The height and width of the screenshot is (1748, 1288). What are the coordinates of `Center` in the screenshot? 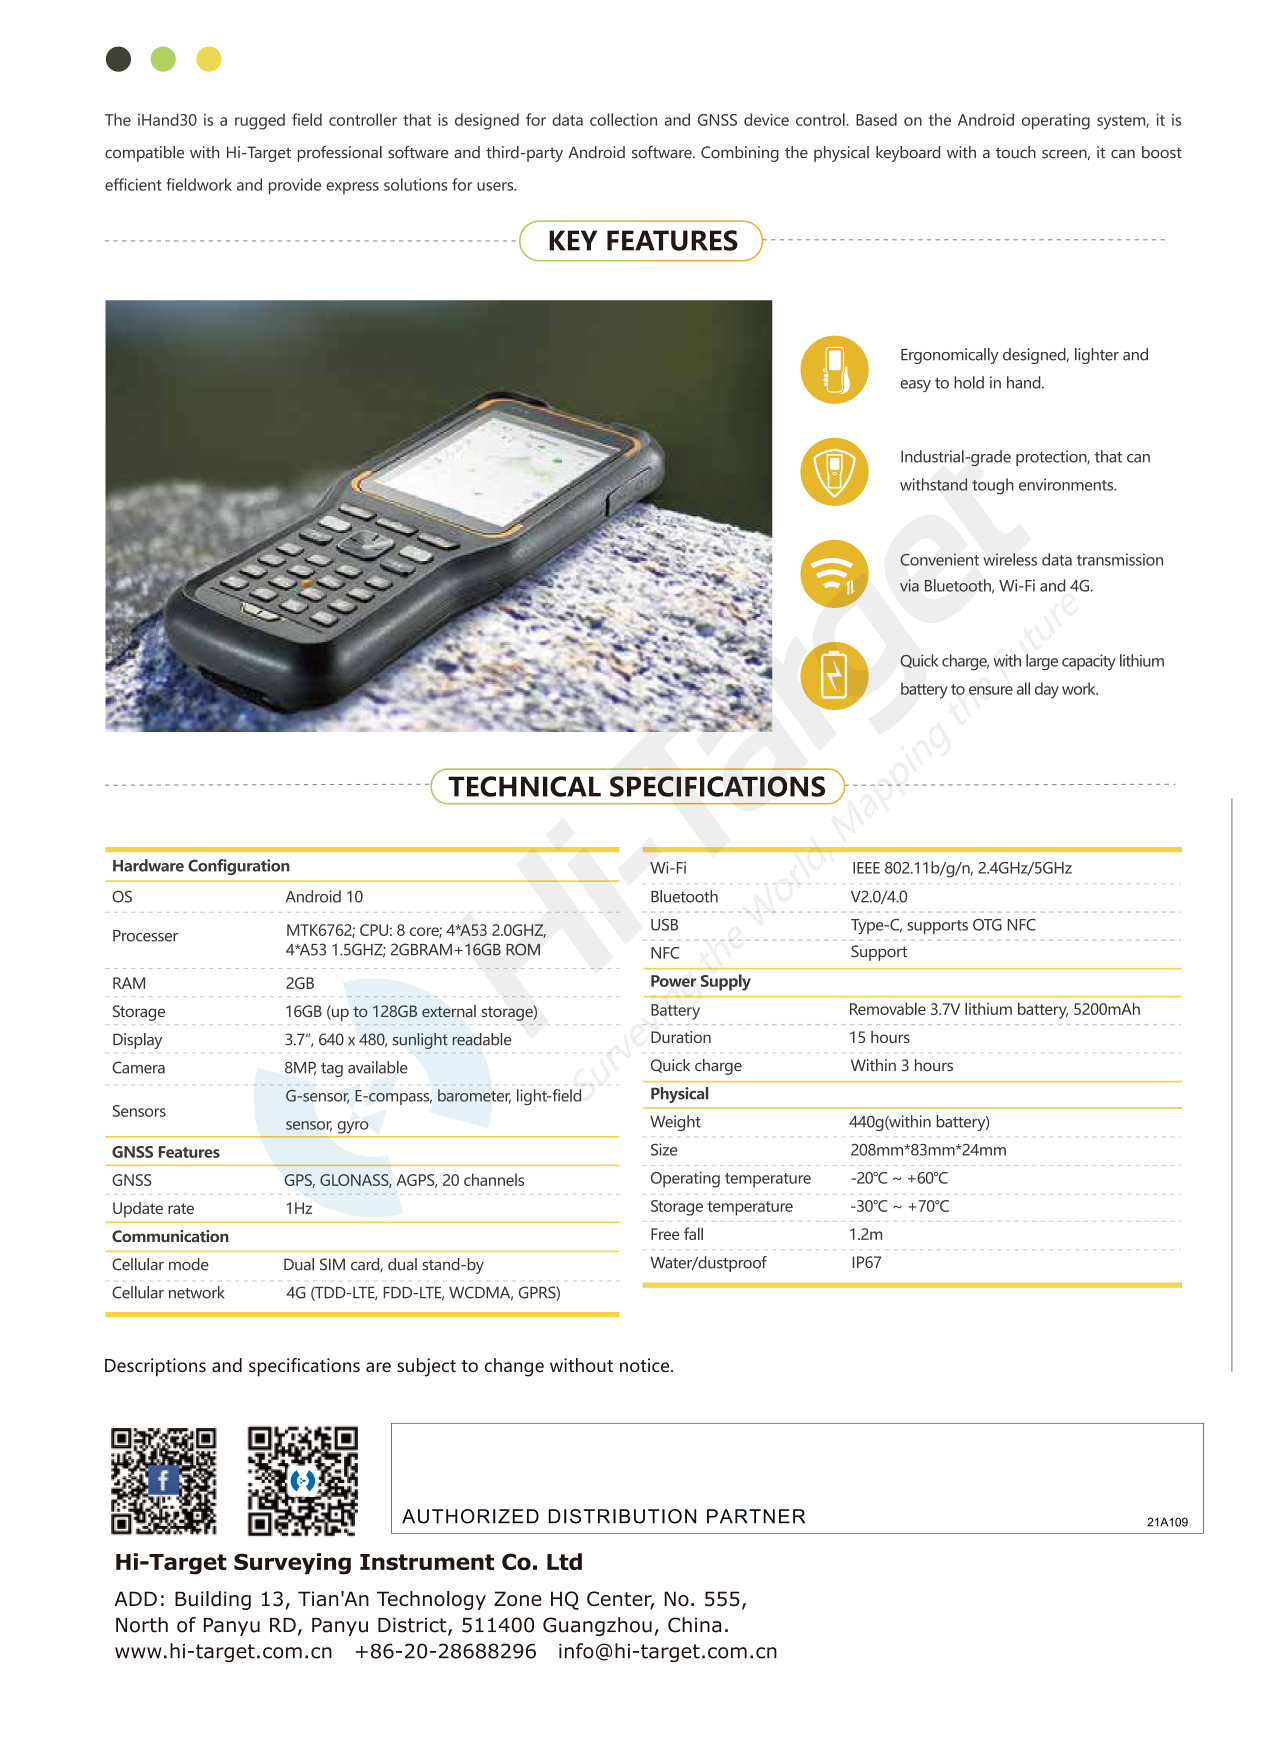 It's located at (620, 1600).
